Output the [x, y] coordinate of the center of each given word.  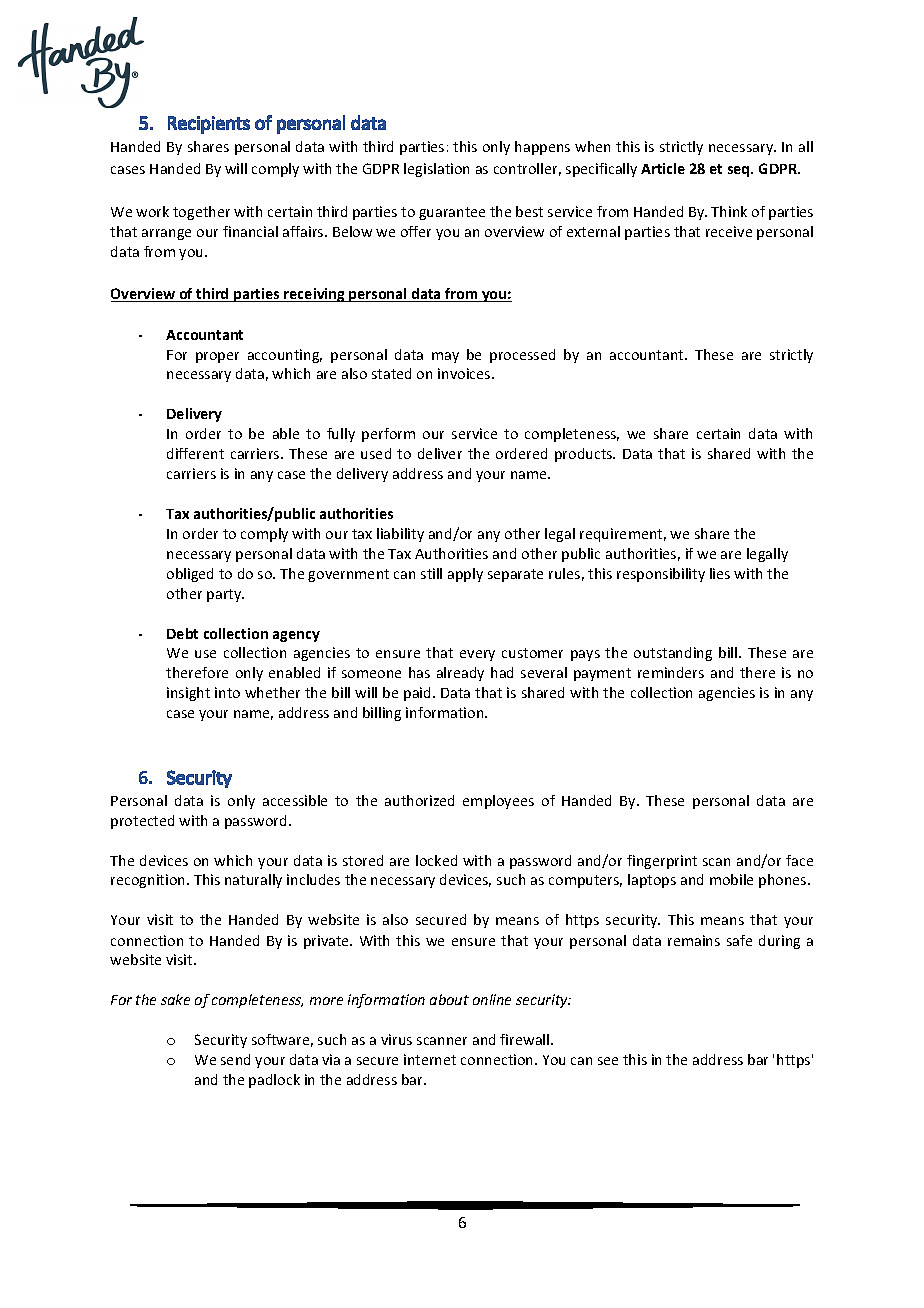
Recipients [209, 125]
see [608, 1061]
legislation [436, 170]
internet [430, 1059]
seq [740, 171]
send [235, 1059]
